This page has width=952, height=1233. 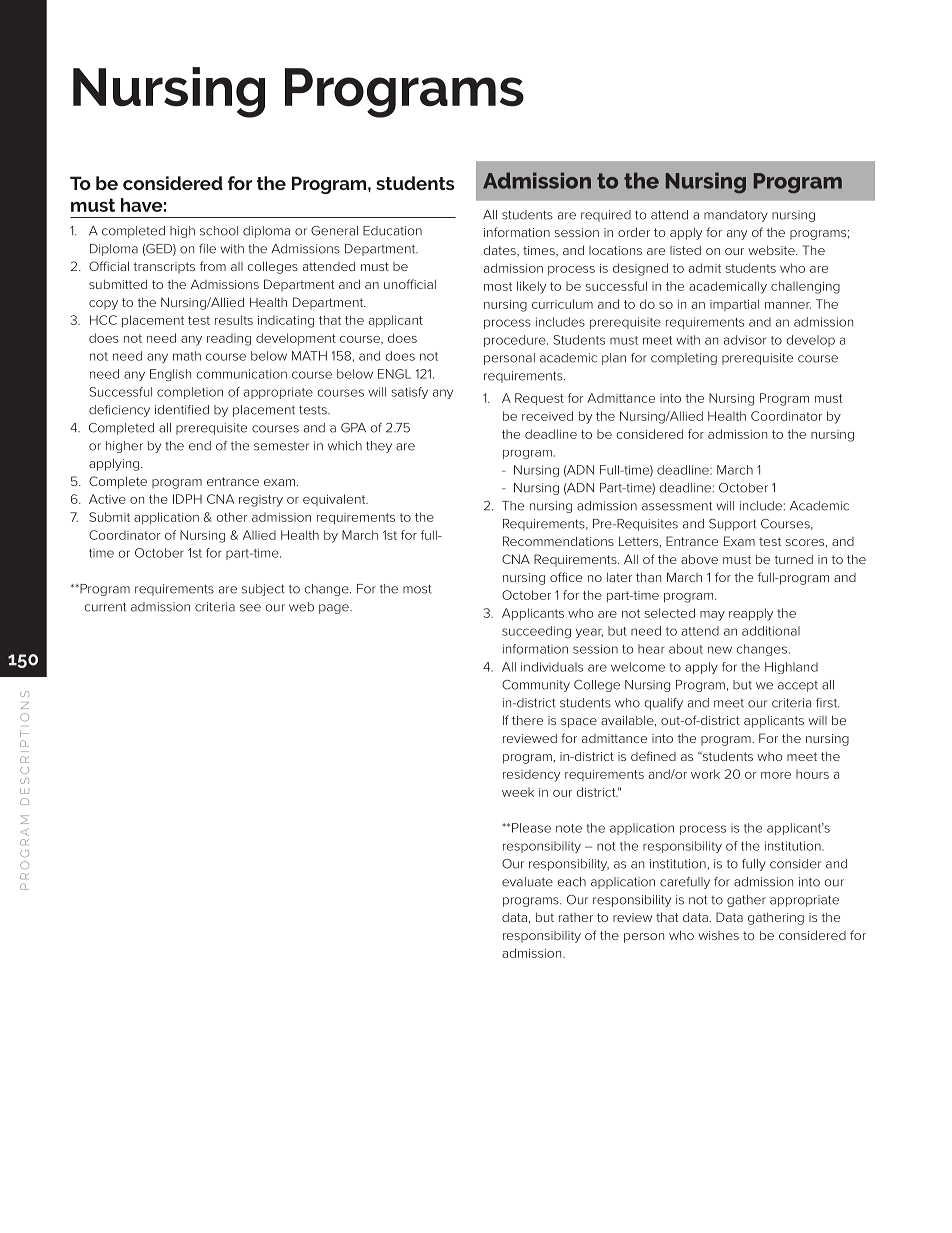 What do you see at coordinates (182, 410) in the page?
I see `identified` at bounding box center [182, 410].
